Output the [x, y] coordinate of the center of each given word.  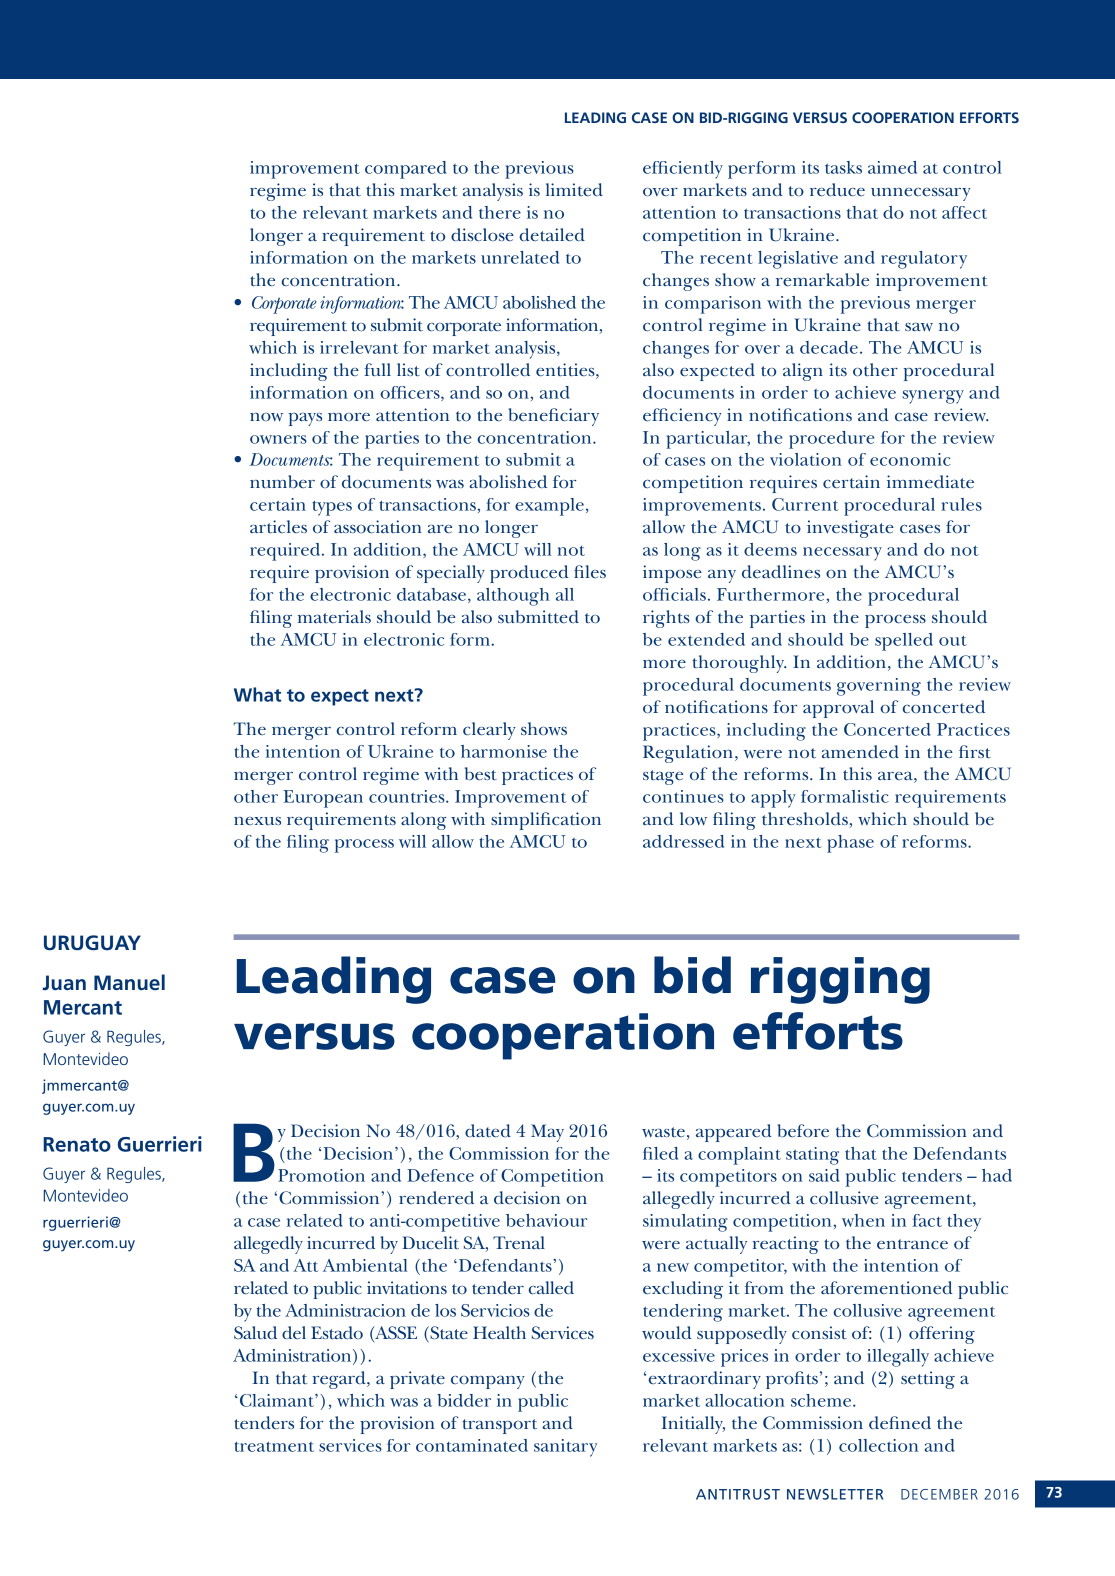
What [257, 694]
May [547, 1133]
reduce [837, 189]
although [513, 597]
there [500, 212]
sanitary [565, 1448]
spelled [904, 642]
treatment [274, 1446]
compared [405, 170]
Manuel [129, 982]
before [803, 1130]
